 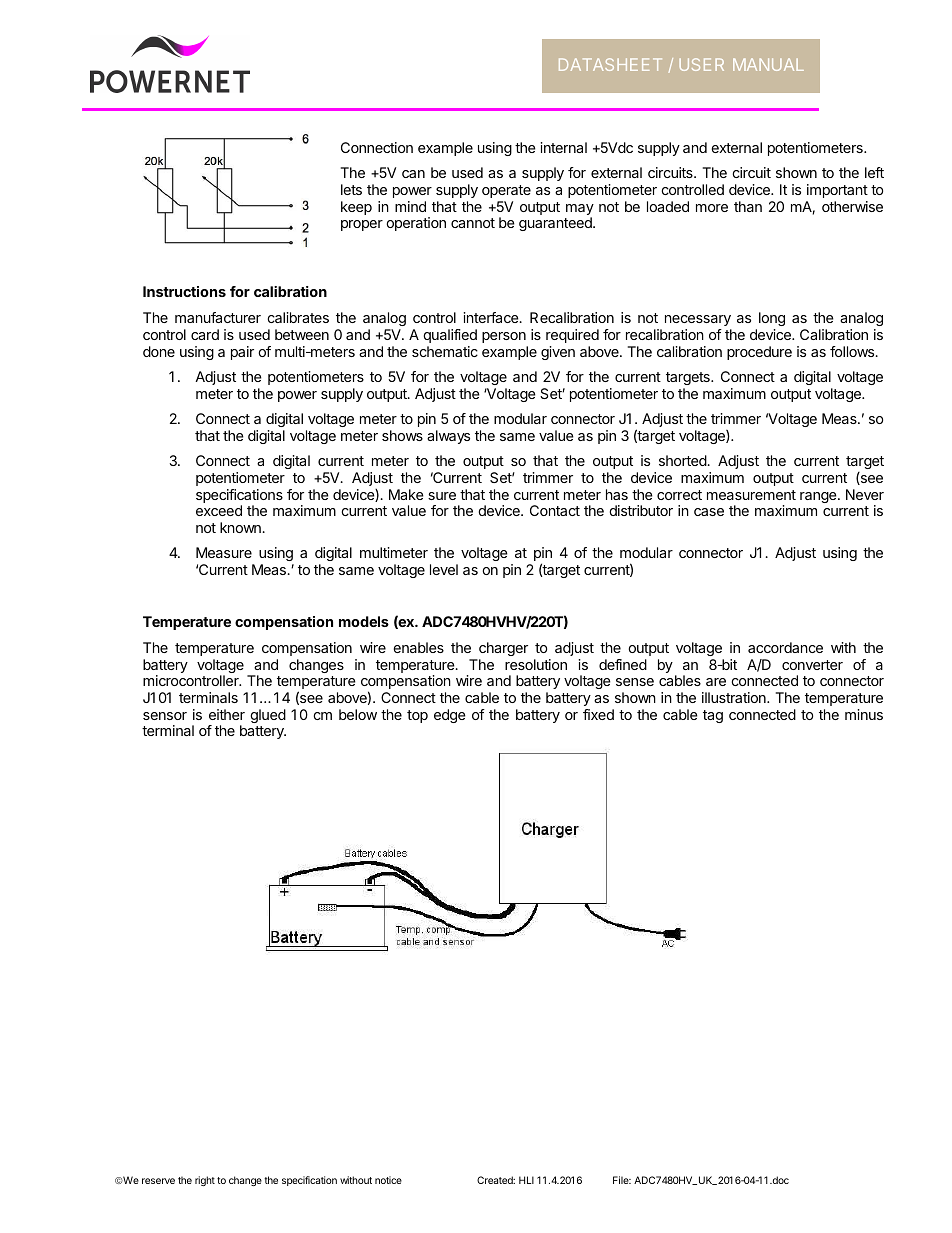 What do you see at coordinates (864, 714) in the screenshot?
I see `minus` at bounding box center [864, 714].
